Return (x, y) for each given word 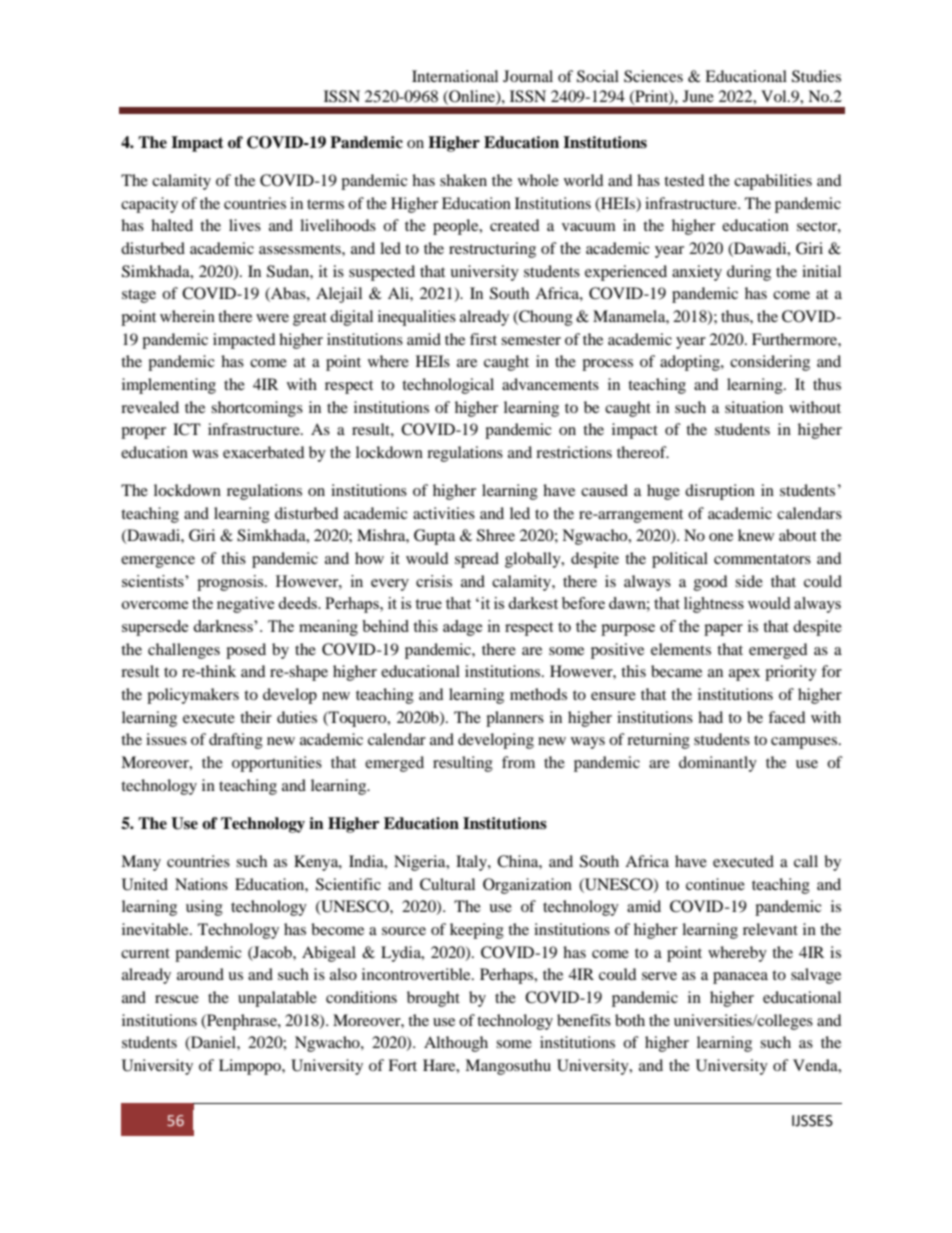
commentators (762, 559)
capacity (149, 205)
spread (477, 560)
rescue (177, 999)
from (518, 762)
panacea (740, 978)
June (698, 96)
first (483, 339)
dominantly (718, 764)
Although (456, 1044)
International (455, 76)
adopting (691, 363)
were (272, 318)
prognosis (231, 583)
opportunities (277, 764)
